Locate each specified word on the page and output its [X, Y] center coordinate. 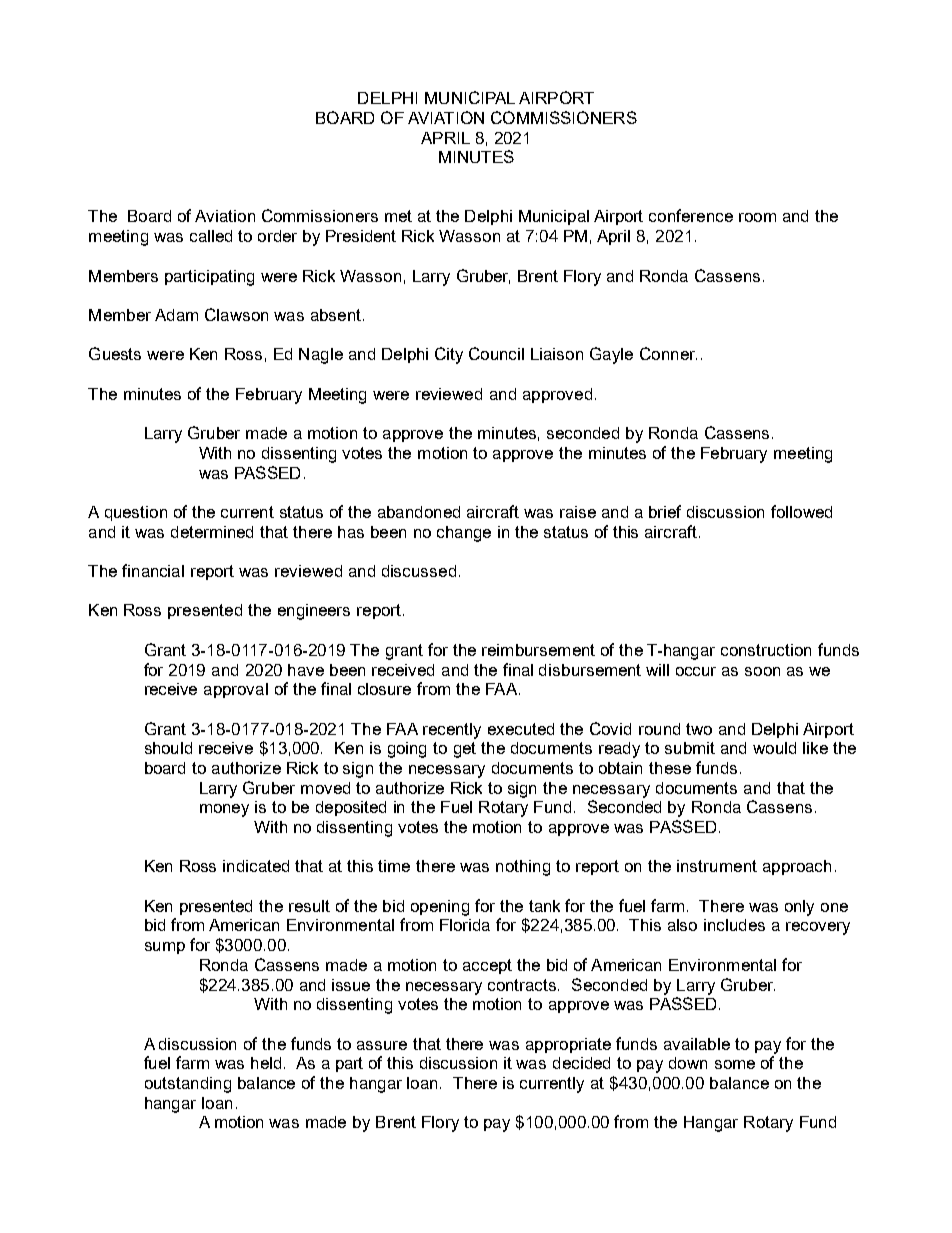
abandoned [419, 512]
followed [801, 511]
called [211, 236]
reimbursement [538, 650]
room [757, 217]
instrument [717, 866]
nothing [523, 868]
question [136, 513]
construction [766, 650]
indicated [256, 866]
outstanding [188, 1085]
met [398, 216]
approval [236, 690]
